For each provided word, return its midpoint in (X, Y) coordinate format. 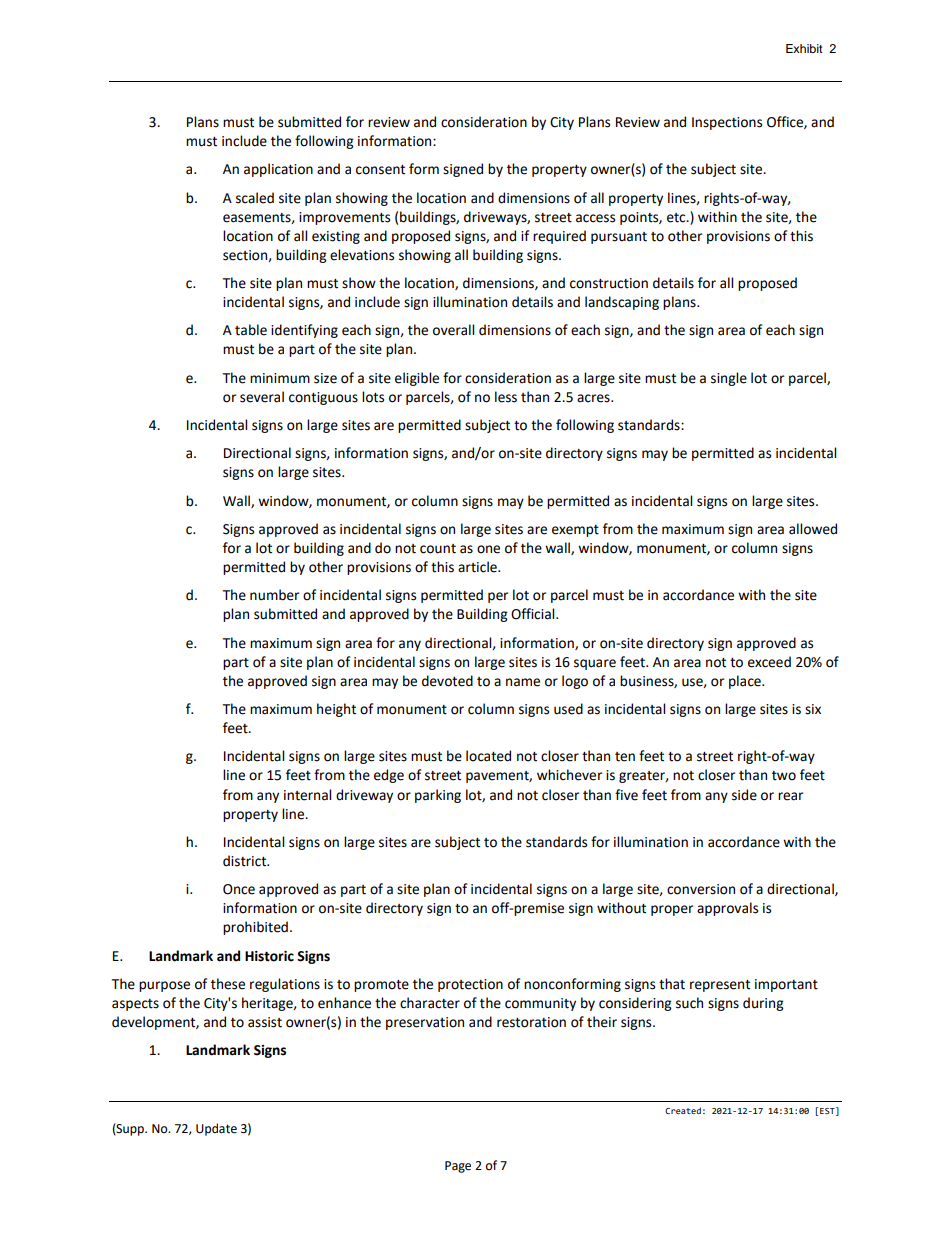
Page (458, 1167)
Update (216, 1129)
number (274, 595)
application (278, 170)
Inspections (727, 123)
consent (380, 170)
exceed (769, 662)
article (478, 567)
